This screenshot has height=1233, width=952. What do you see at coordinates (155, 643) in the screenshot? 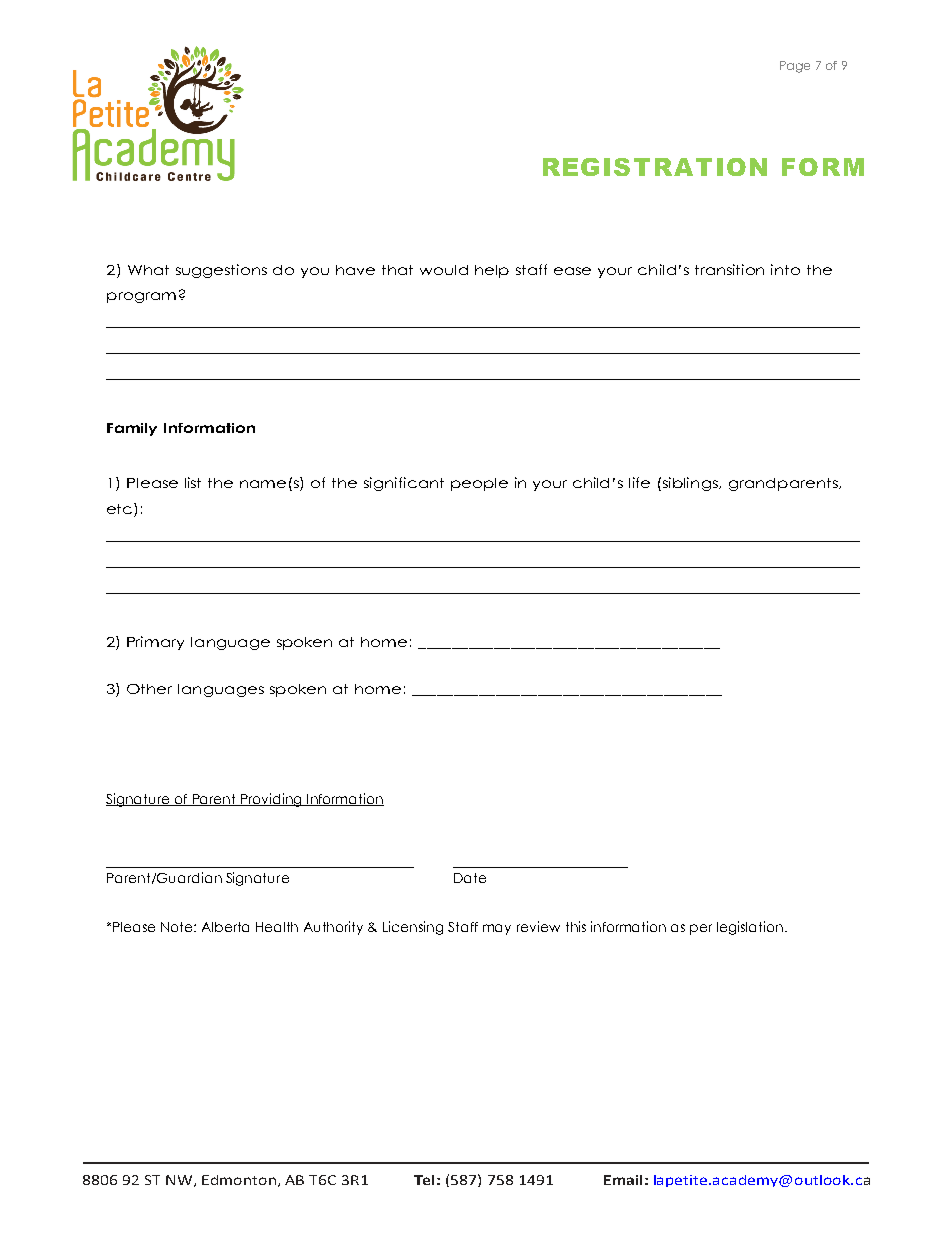
I see `Primary` at bounding box center [155, 643].
